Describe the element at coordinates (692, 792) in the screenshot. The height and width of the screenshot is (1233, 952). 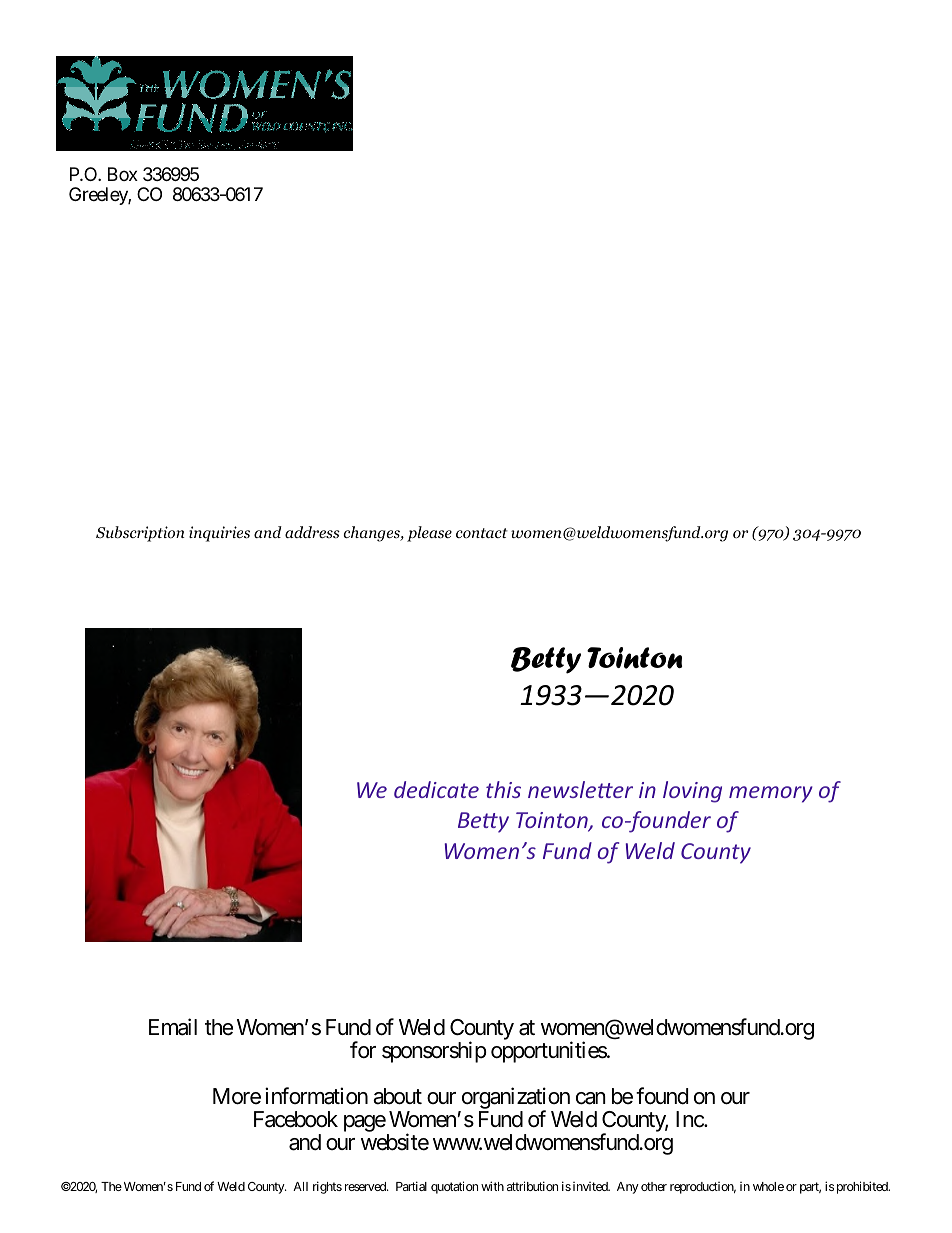
I see `loving` at that location.
